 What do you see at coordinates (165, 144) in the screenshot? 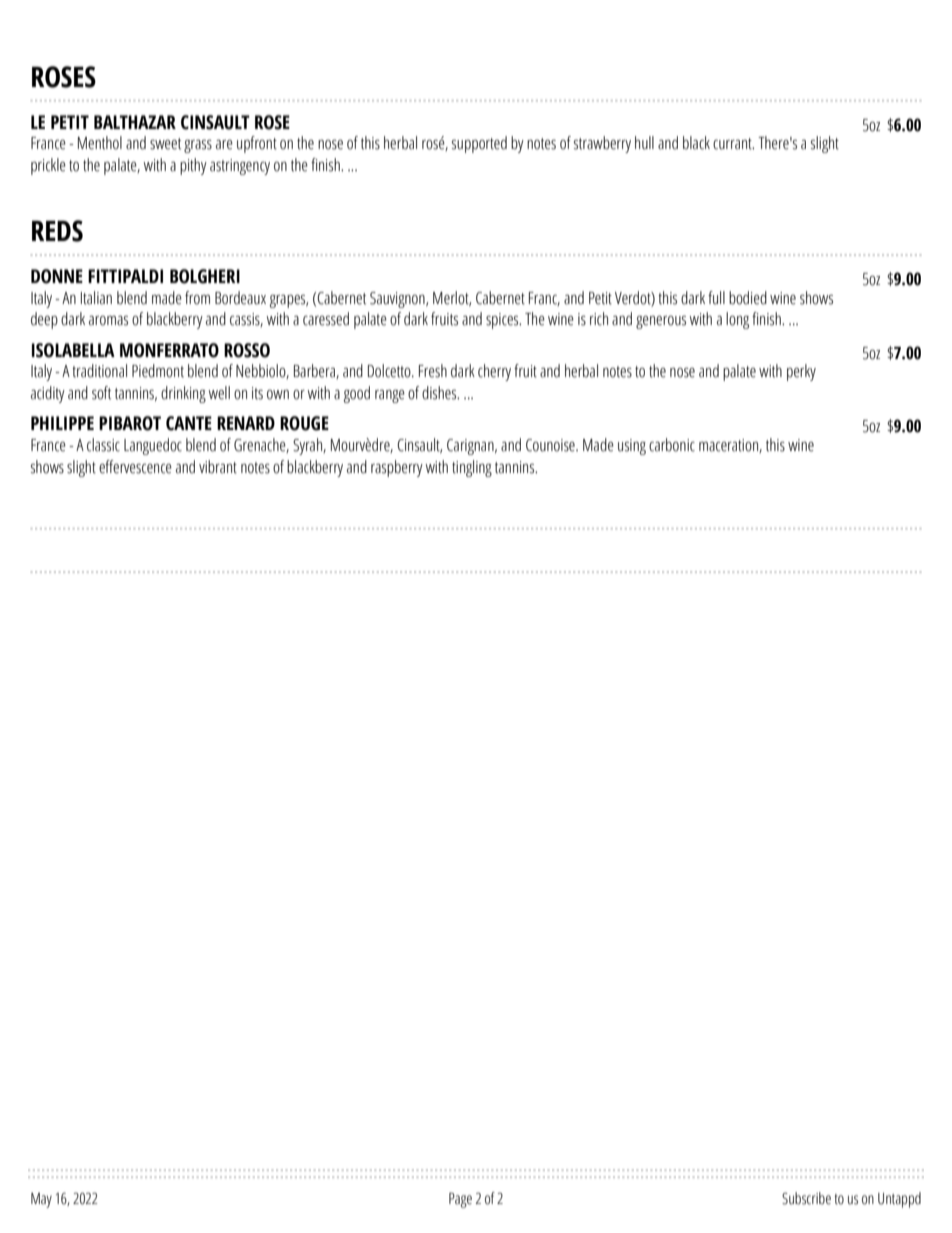
I see `sweet` at bounding box center [165, 144].
